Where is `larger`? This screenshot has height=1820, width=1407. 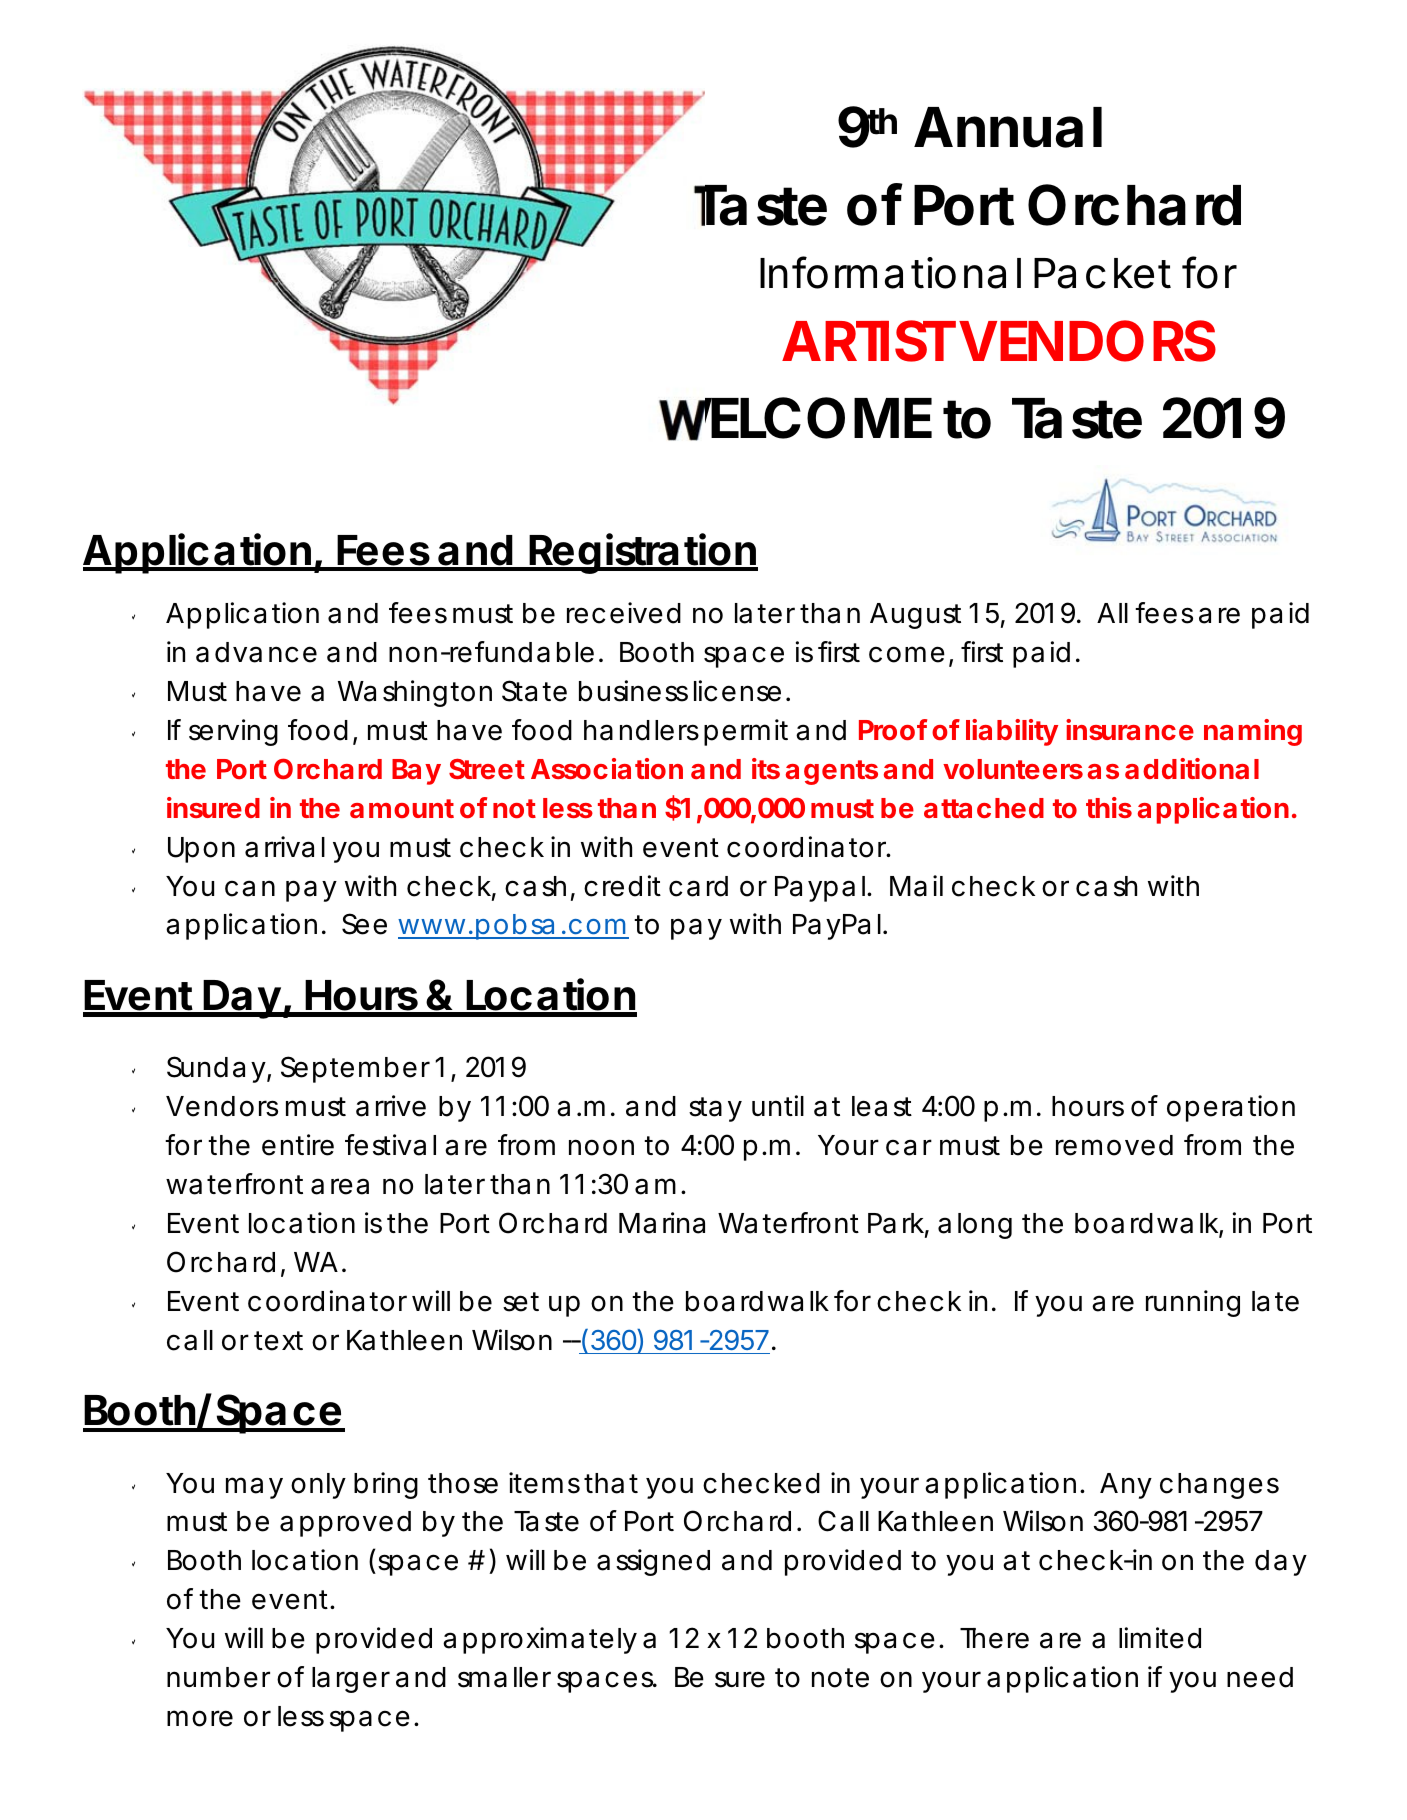
larger is located at coordinates (351, 1680).
